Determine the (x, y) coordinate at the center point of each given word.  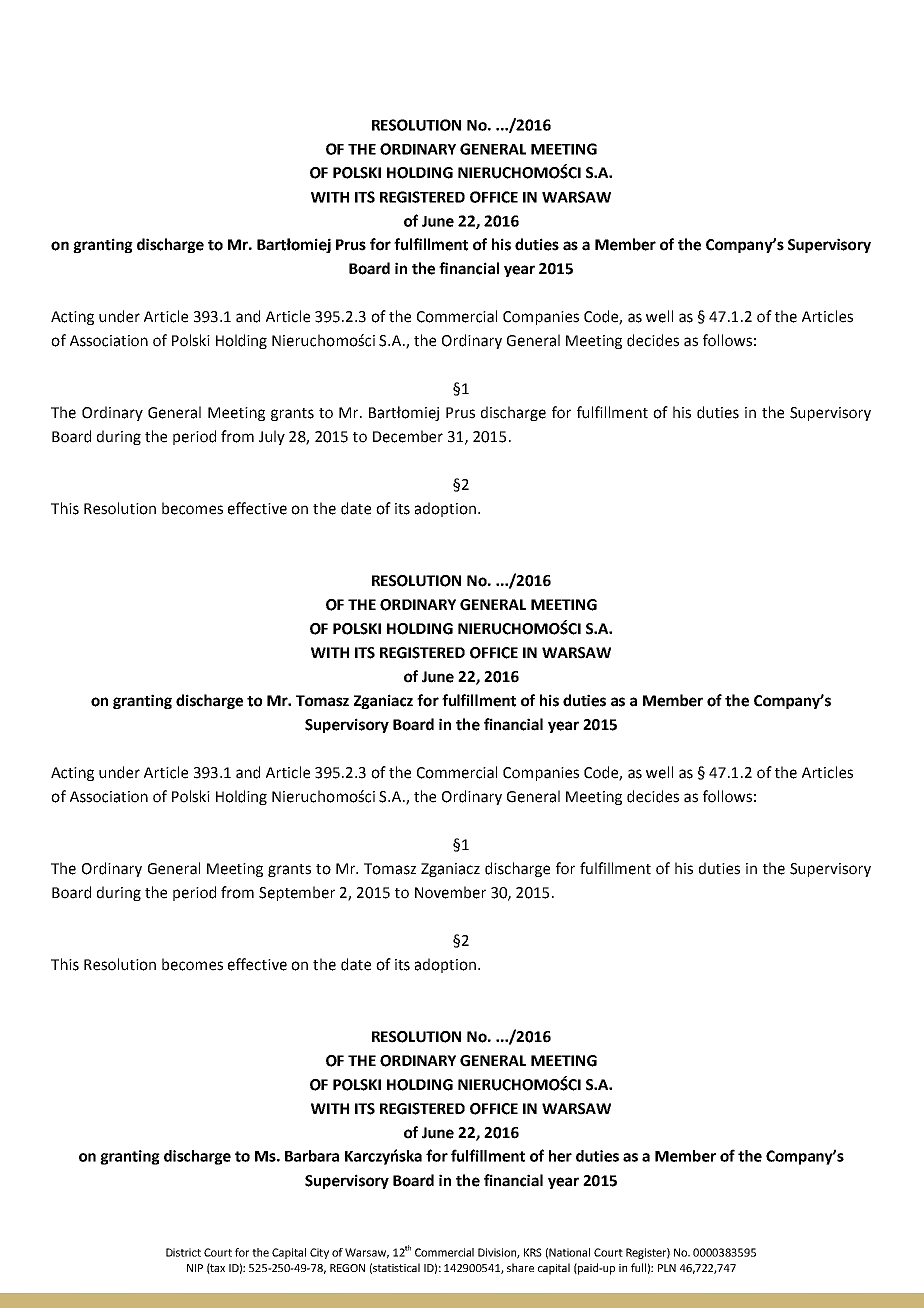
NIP (195, 1268)
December (408, 436)
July (272, 437)
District (183, 1252)
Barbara (312, 1156)
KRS (533, 1252)
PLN (667, 1268)
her (560, 1156)
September (297, 893)
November (450, 892)
